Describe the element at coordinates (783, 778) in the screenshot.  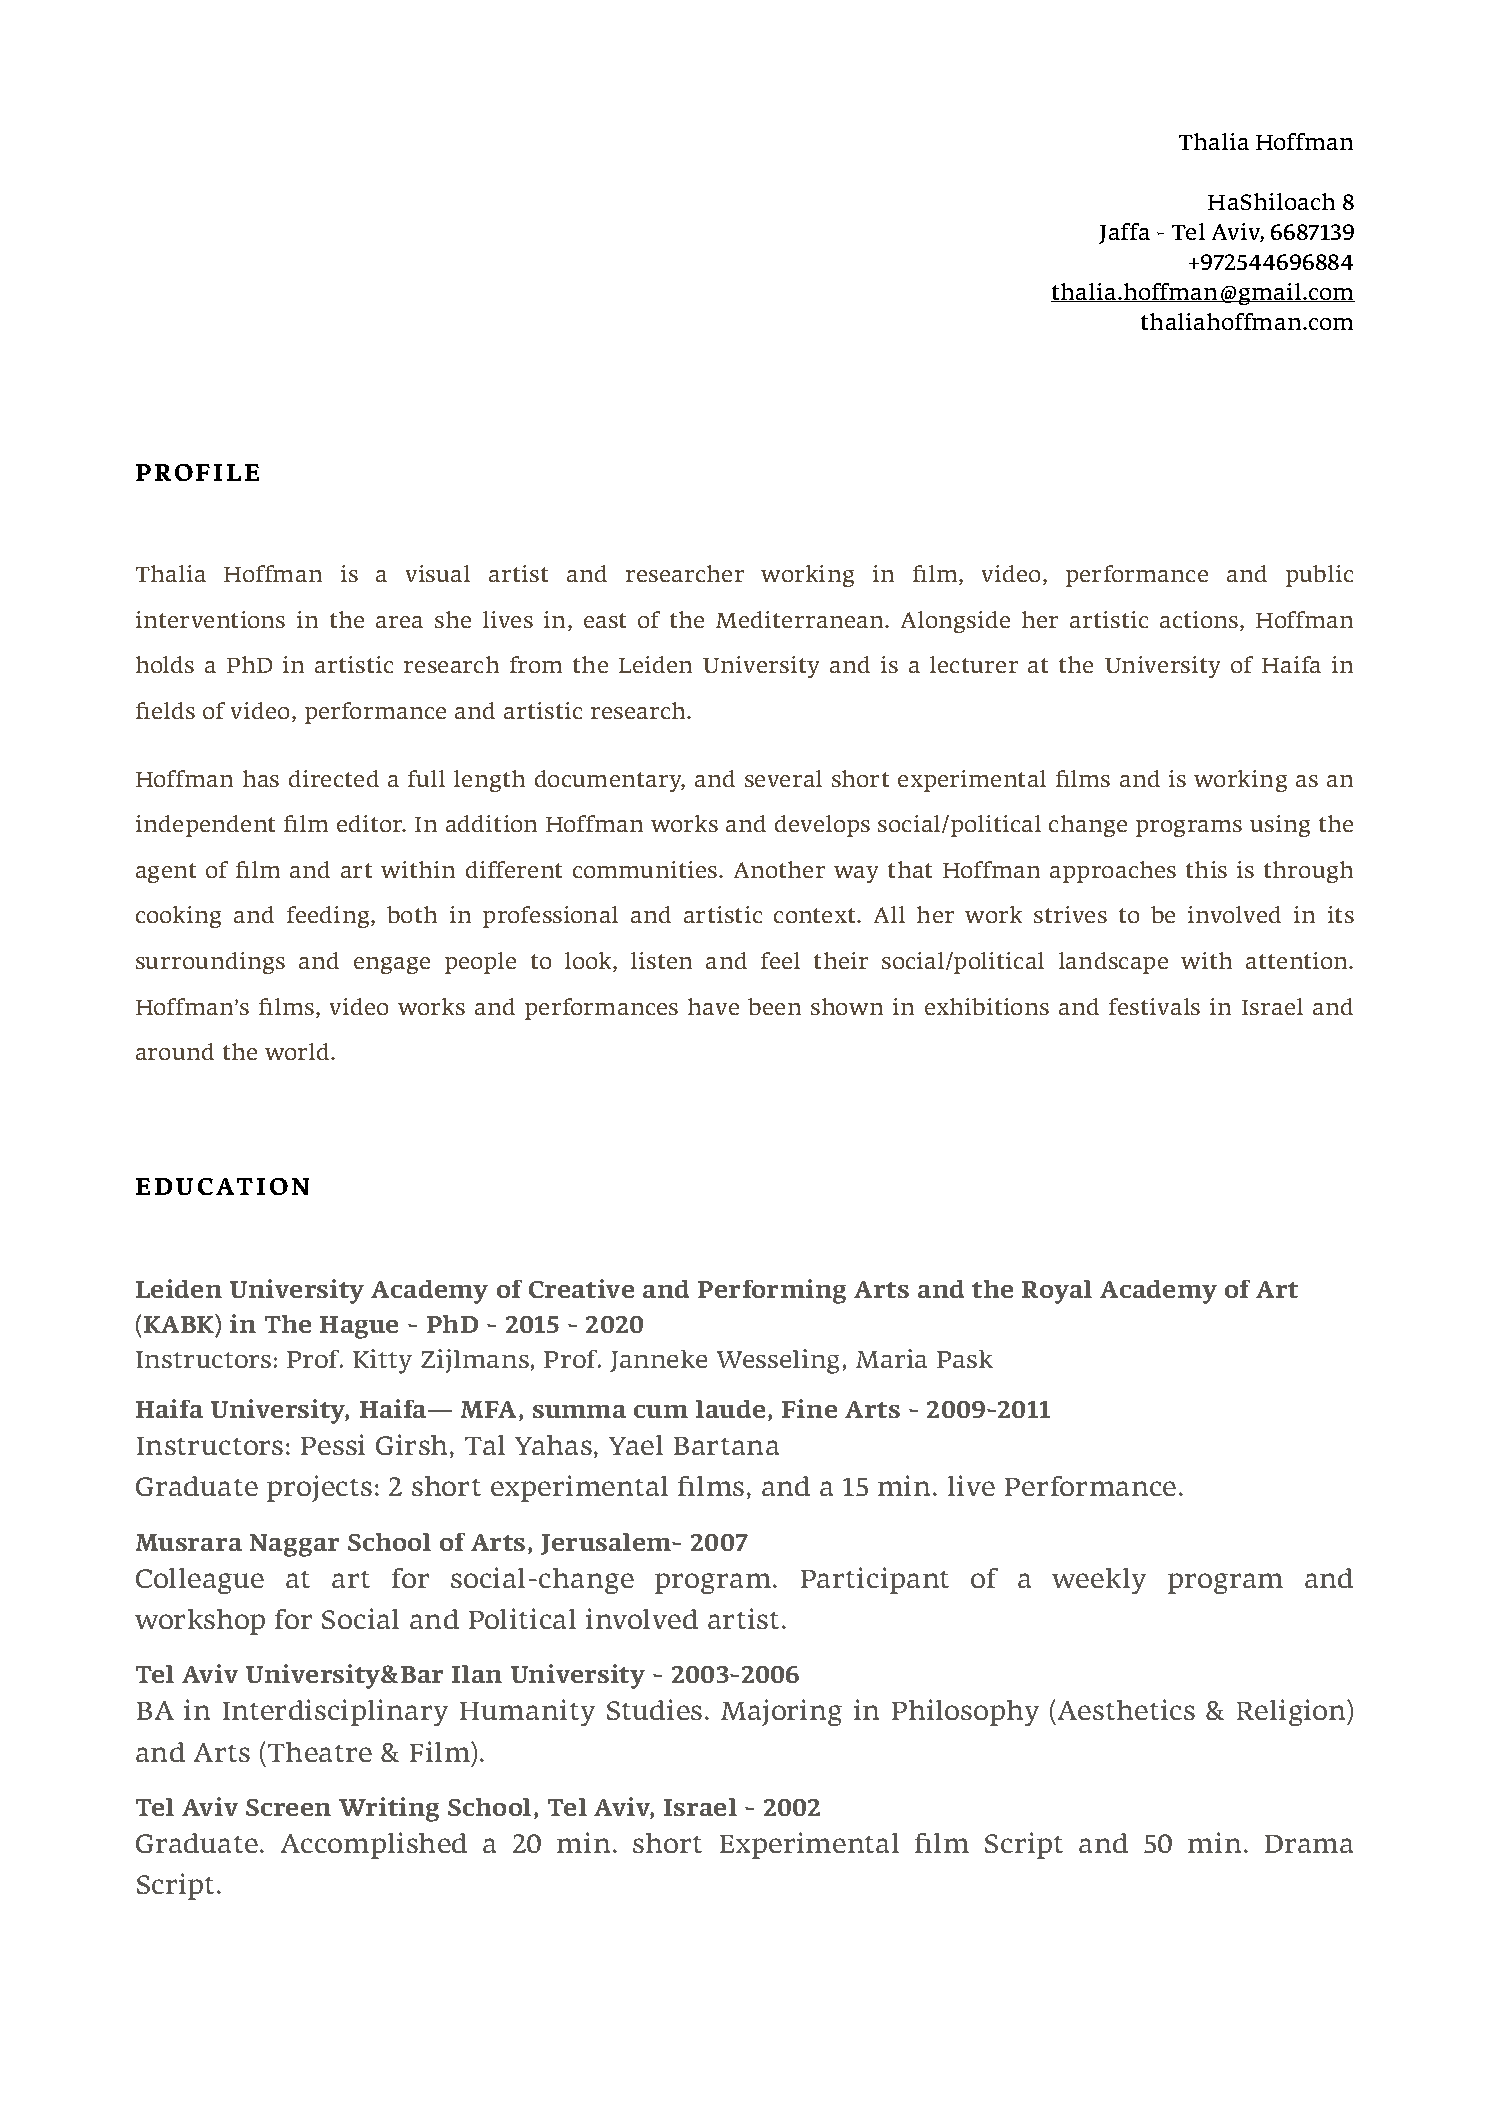
I see `several` at that location.
